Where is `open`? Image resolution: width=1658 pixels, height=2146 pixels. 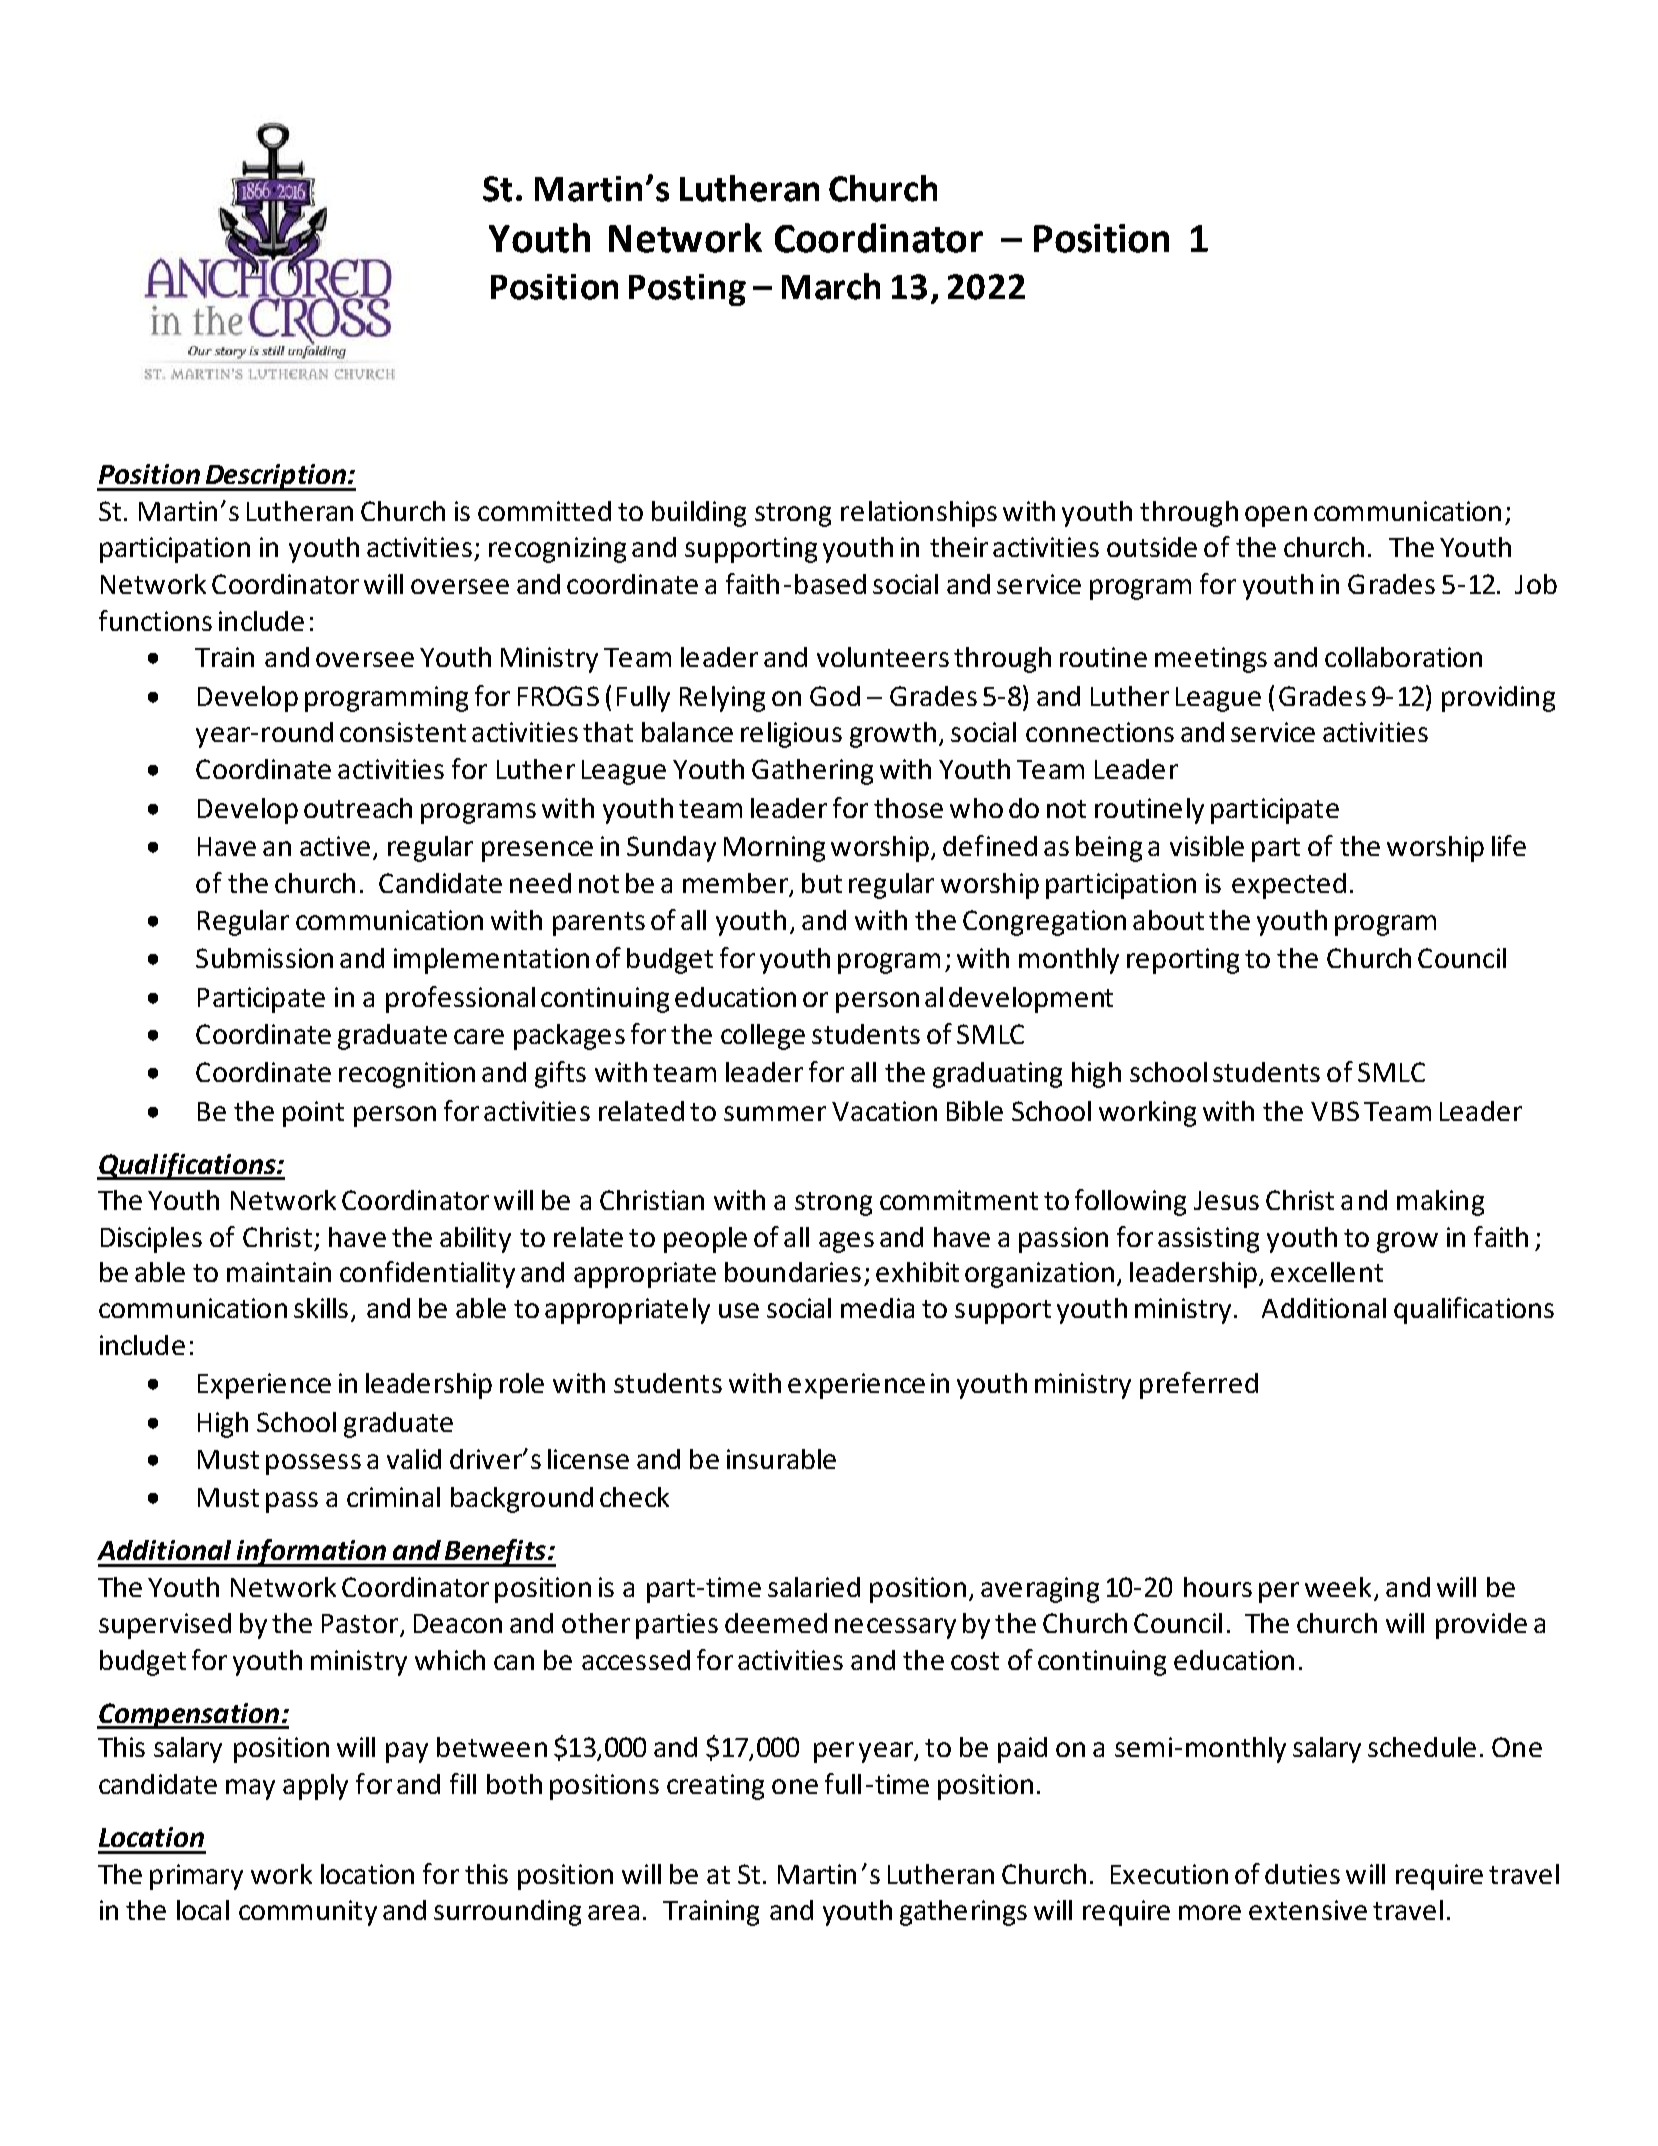
open is located at coordinates (1276, 516).
